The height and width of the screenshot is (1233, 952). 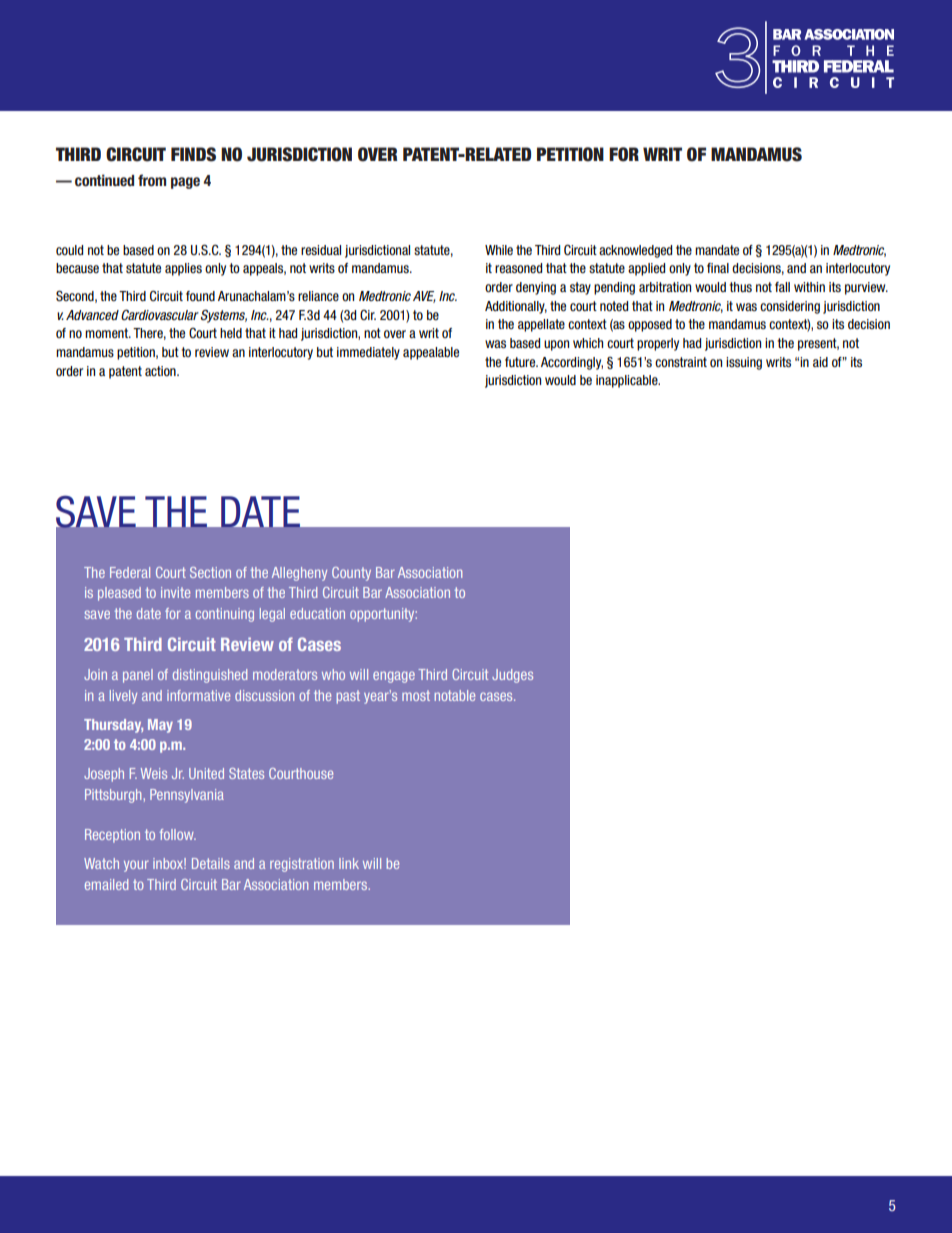 I want to click on from, so click(x=152, y=180).
